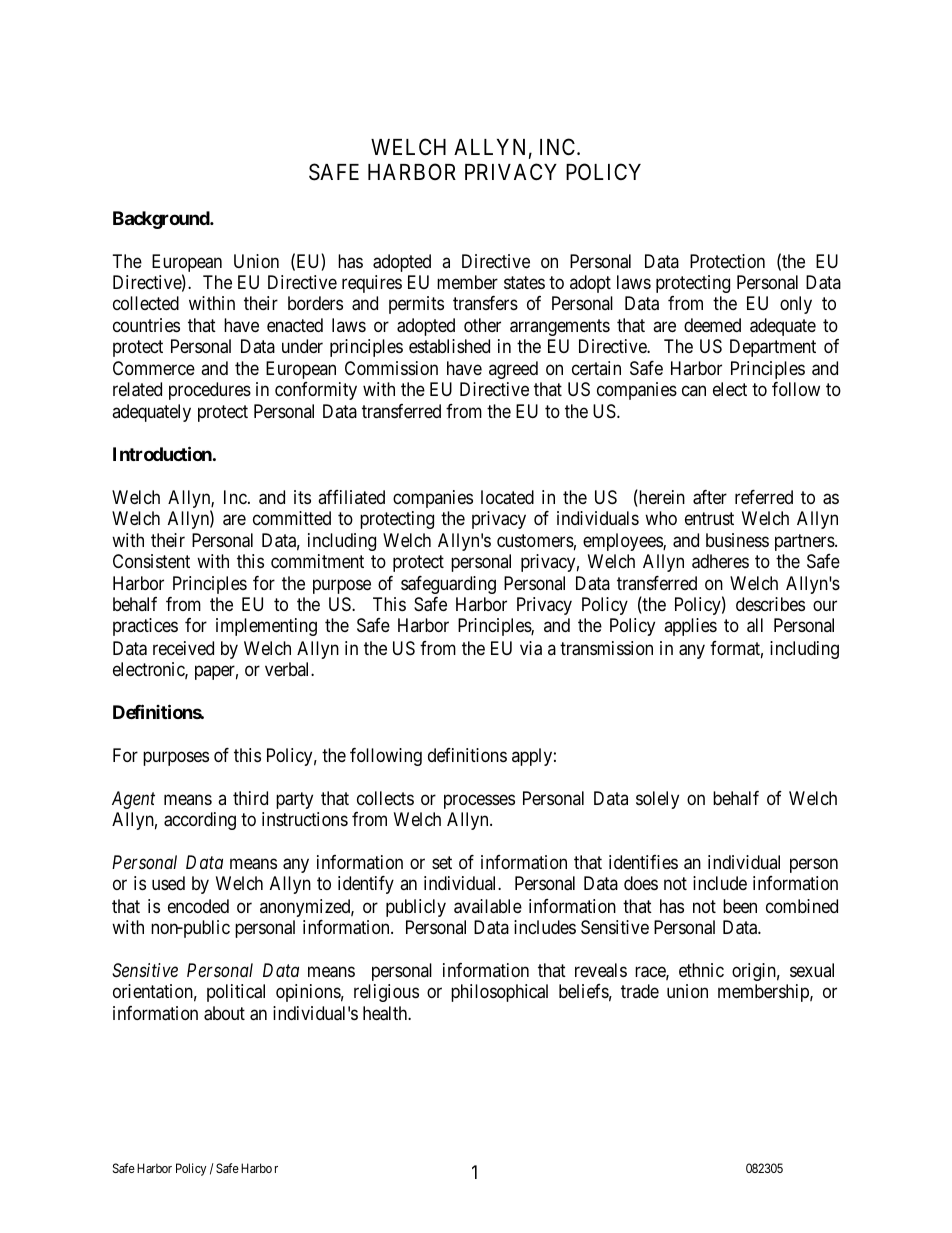 The width and height of the screenshot is (952, 1233). What do you see at coordinates (657, 800) in the screenshot?
I see `solely` at bounding box center [657, 800].
